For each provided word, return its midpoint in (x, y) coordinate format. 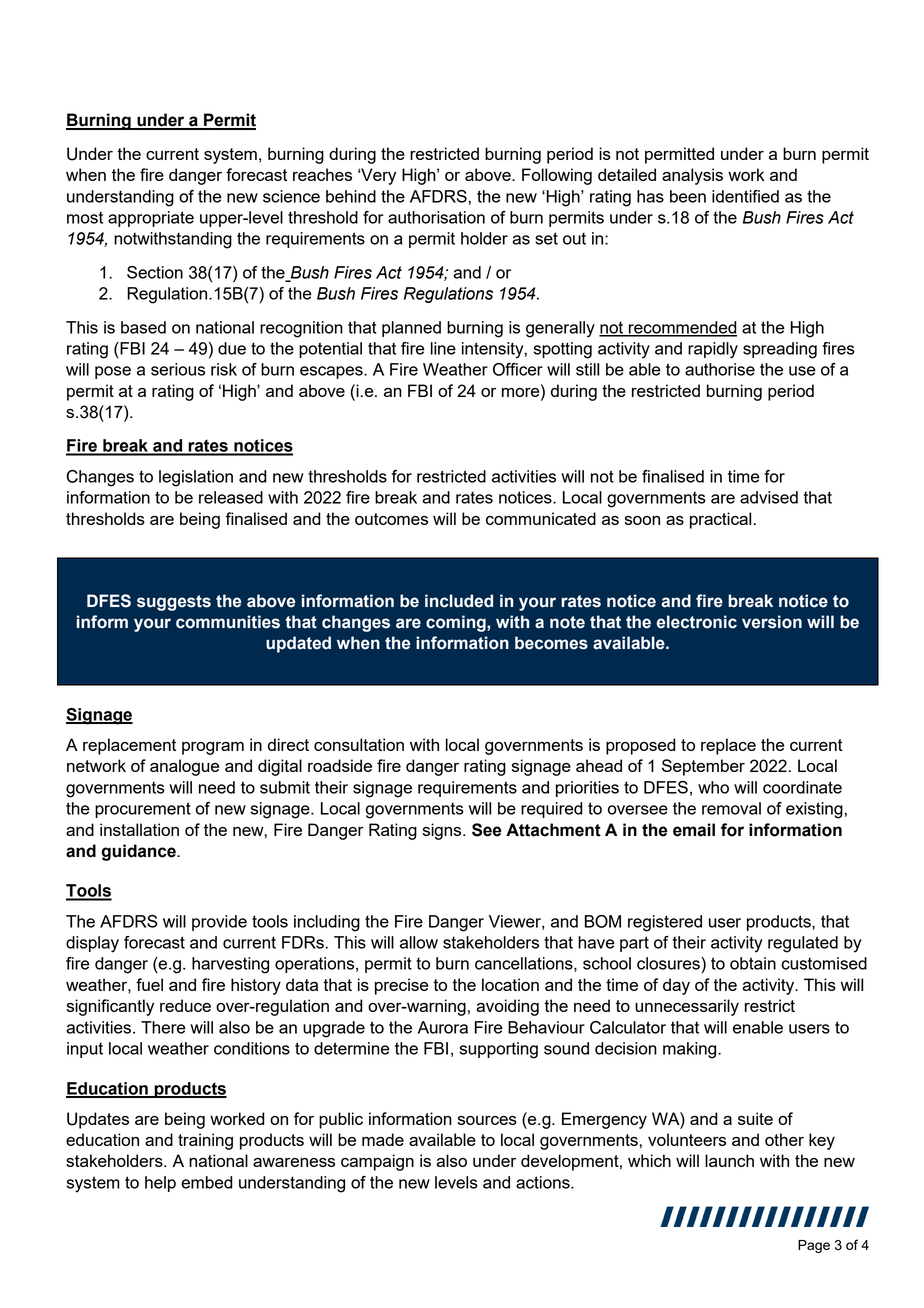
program (213, 748)
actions (544, 1182)
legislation (196, 478)
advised (769, 497)
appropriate (151, 219)
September (703, 767)
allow (419, 942)
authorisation (436, 217)
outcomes (391, 519)
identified (745, 196)
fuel (149, 984)
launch (729, 1160)
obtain (753, 963)
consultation (359, 744)
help (160, 1184)
